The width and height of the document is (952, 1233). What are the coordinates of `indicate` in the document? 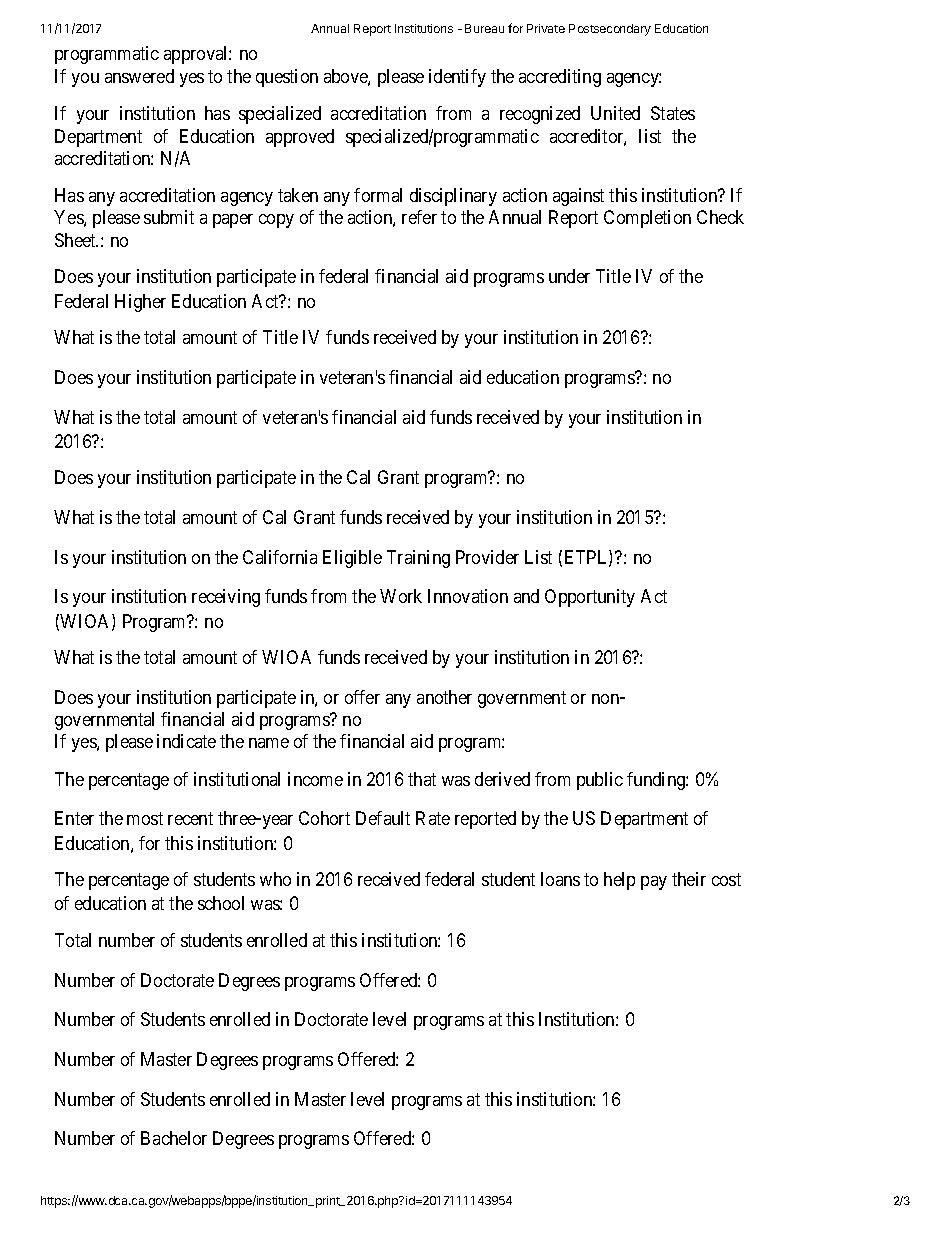 It's located at (186, 741).
